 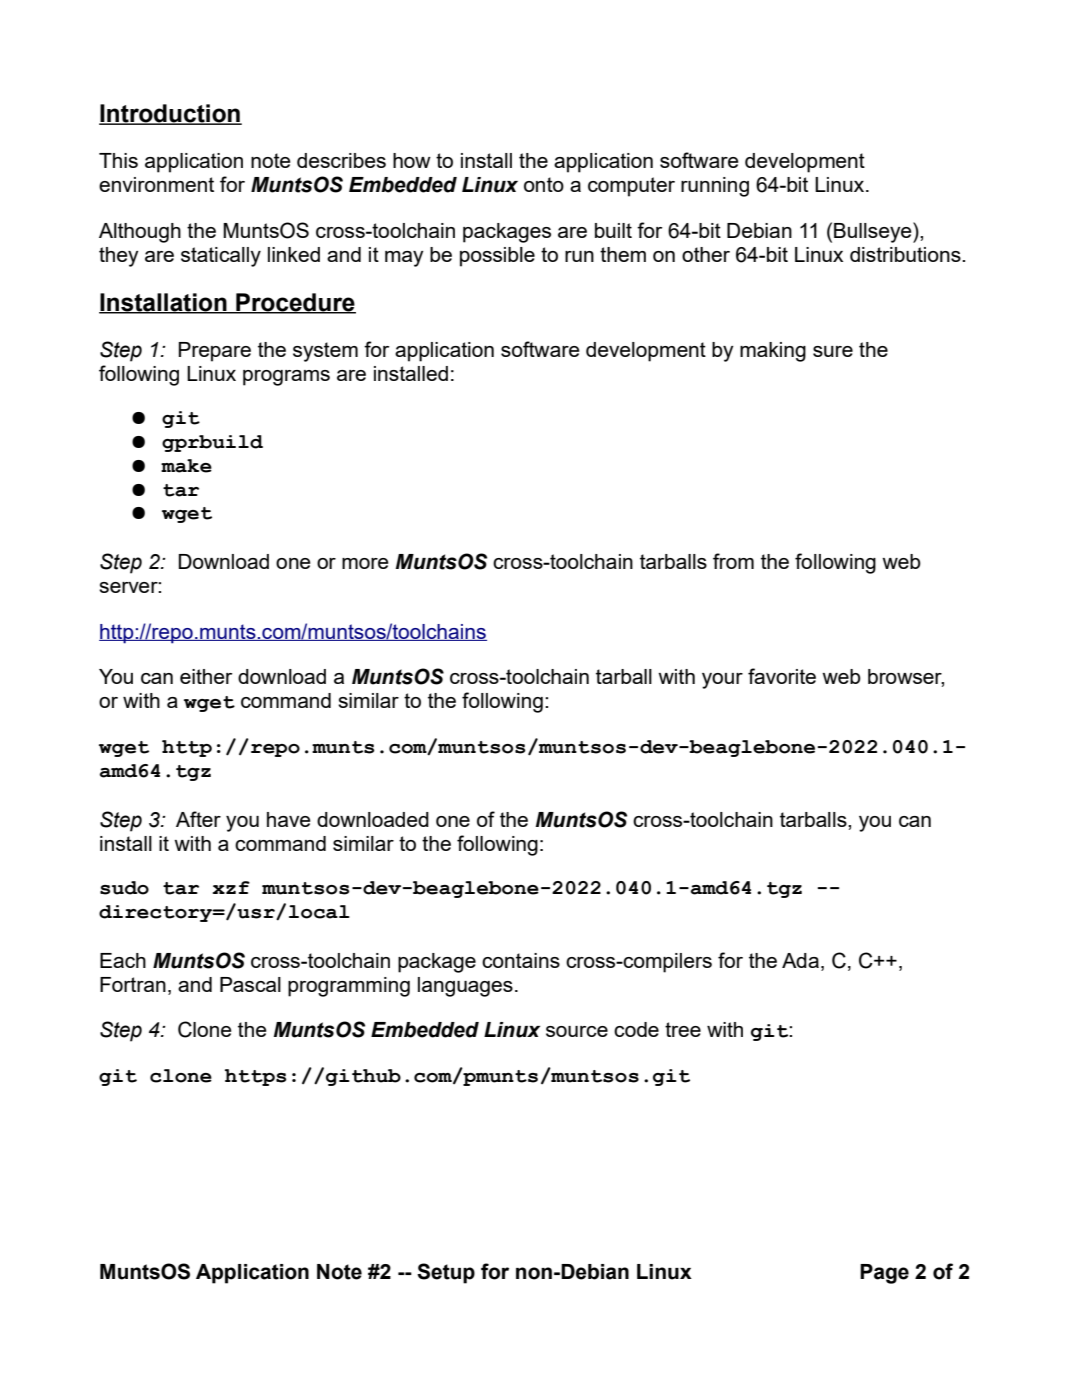 What do you see at coordinates (325, 352) in the image?
I see `system` at bounding box center [325, 352].
